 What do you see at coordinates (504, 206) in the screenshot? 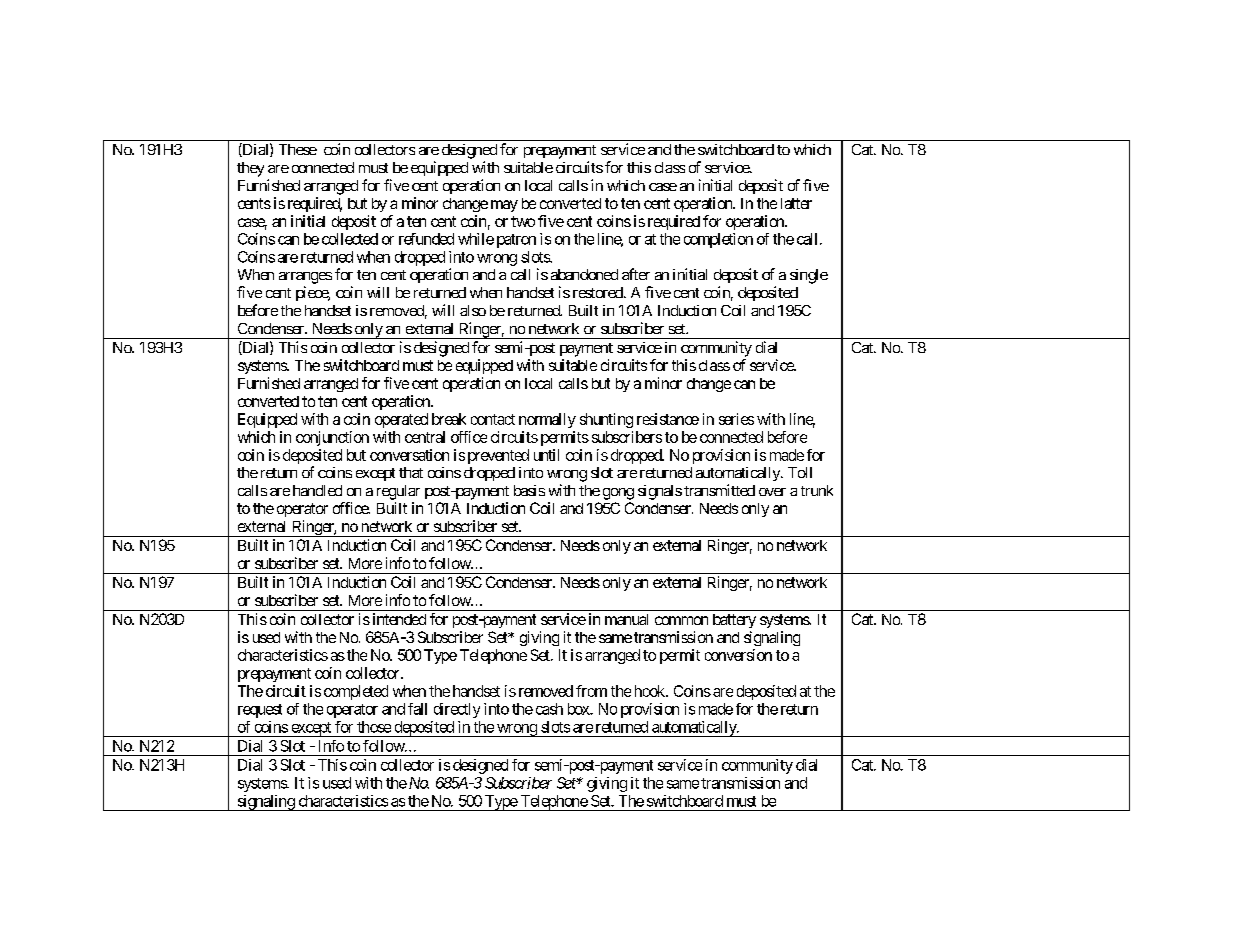
I see `may` at bounding box center [504, 206].
